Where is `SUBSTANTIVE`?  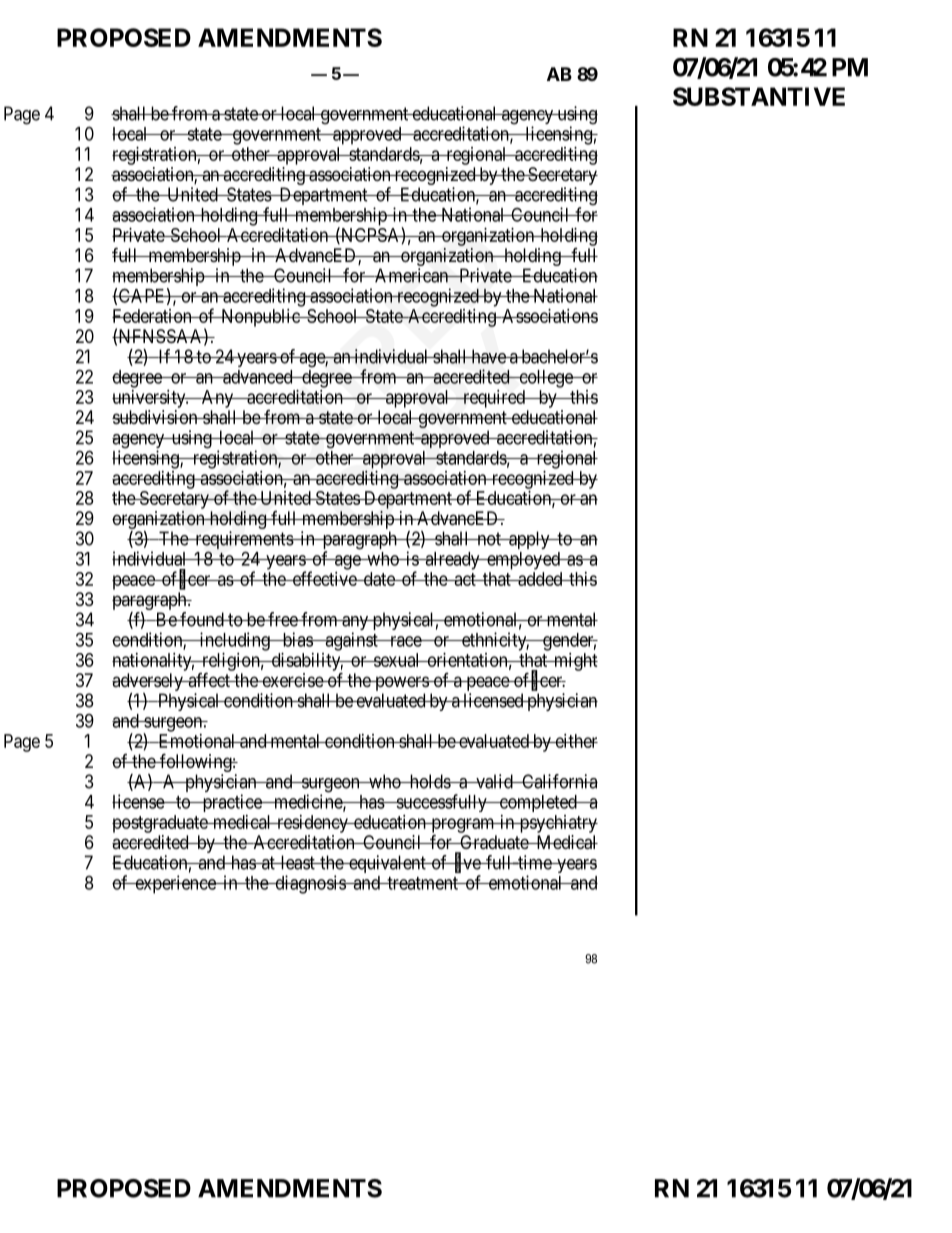
SUBSTANTIVE is located at coordinates (759, 96).
